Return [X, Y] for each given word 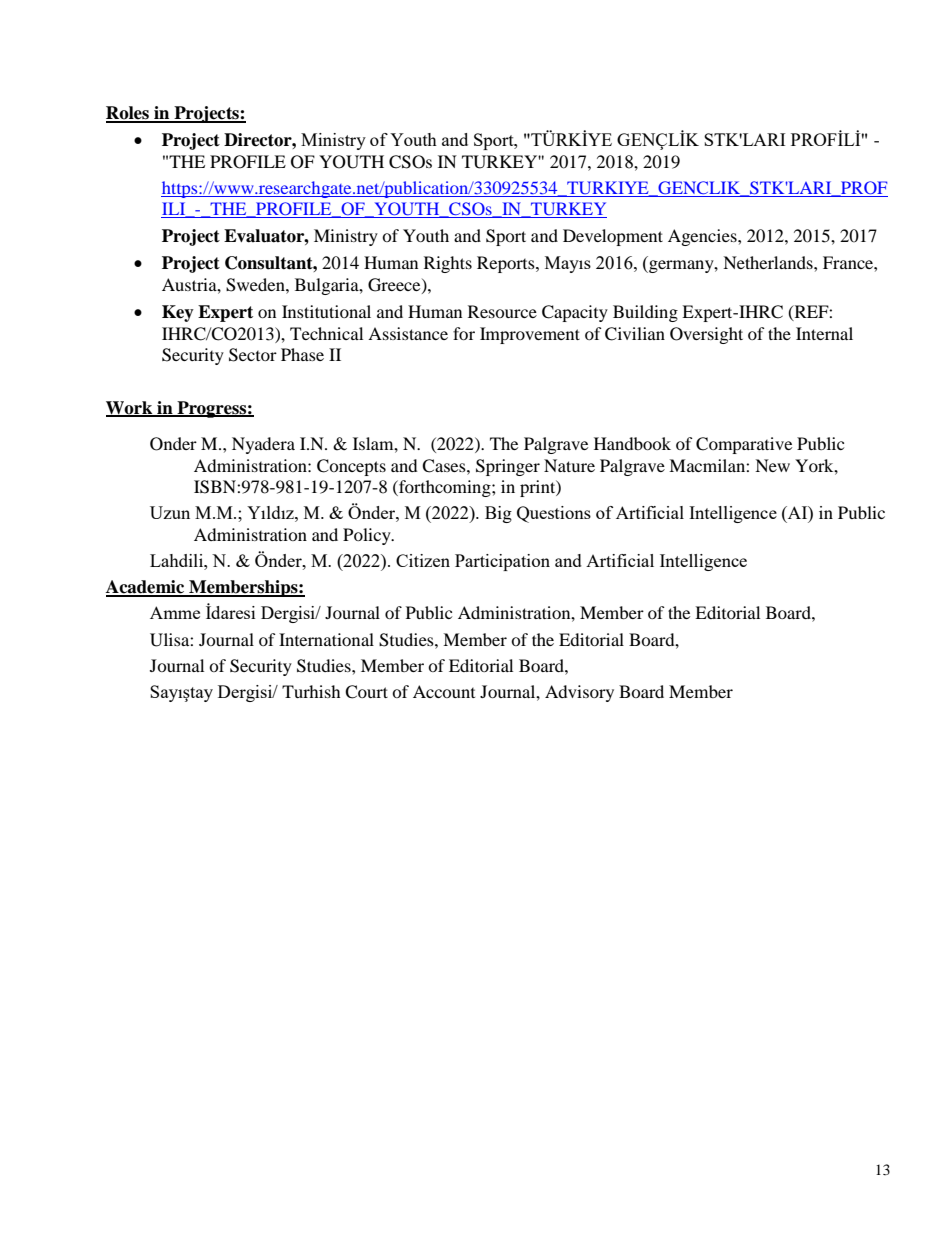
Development [613, 237]
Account [444, 691]
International [326, 639]
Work [130, 408]
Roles [128, 114]
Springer [508, 467]
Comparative [744, 445]
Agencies [703, 237]
